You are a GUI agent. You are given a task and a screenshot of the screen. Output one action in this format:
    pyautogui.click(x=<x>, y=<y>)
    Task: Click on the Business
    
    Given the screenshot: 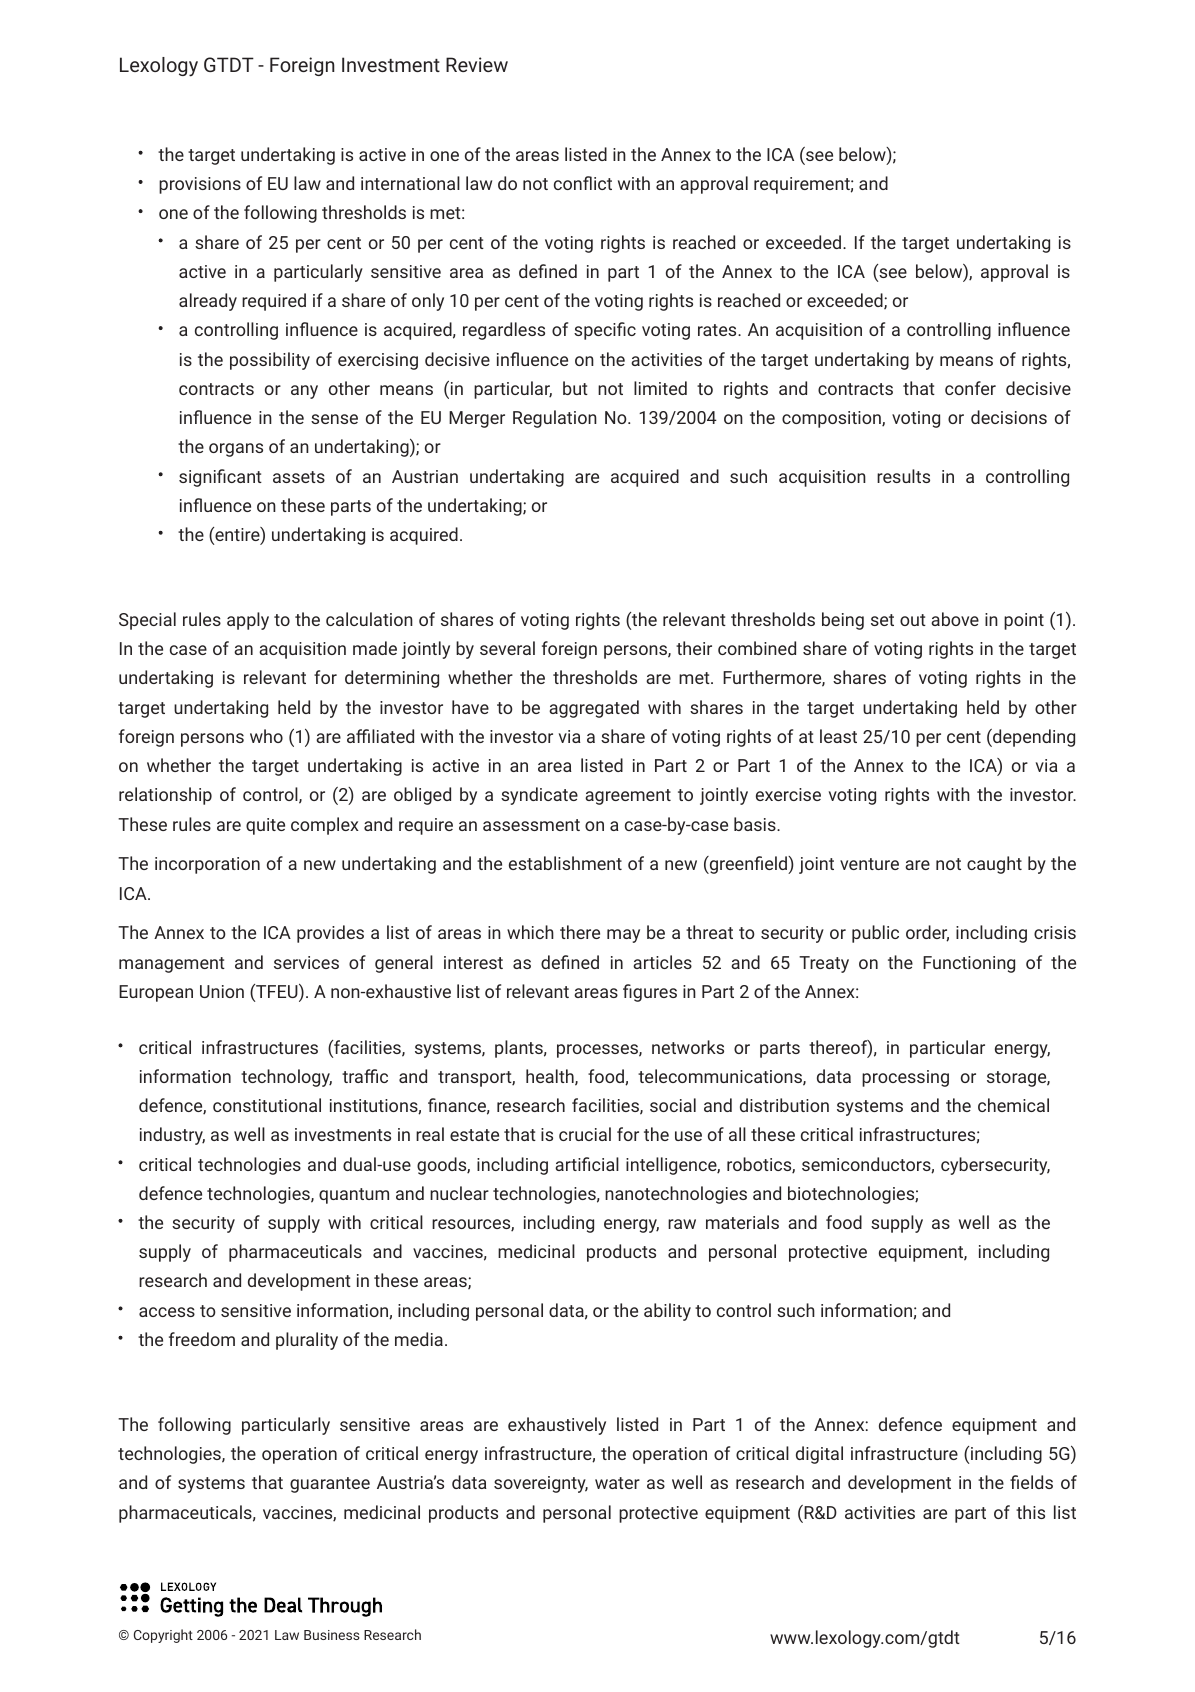 What is the action you would take?
    pyautogui.click(x=332, y=1635)
